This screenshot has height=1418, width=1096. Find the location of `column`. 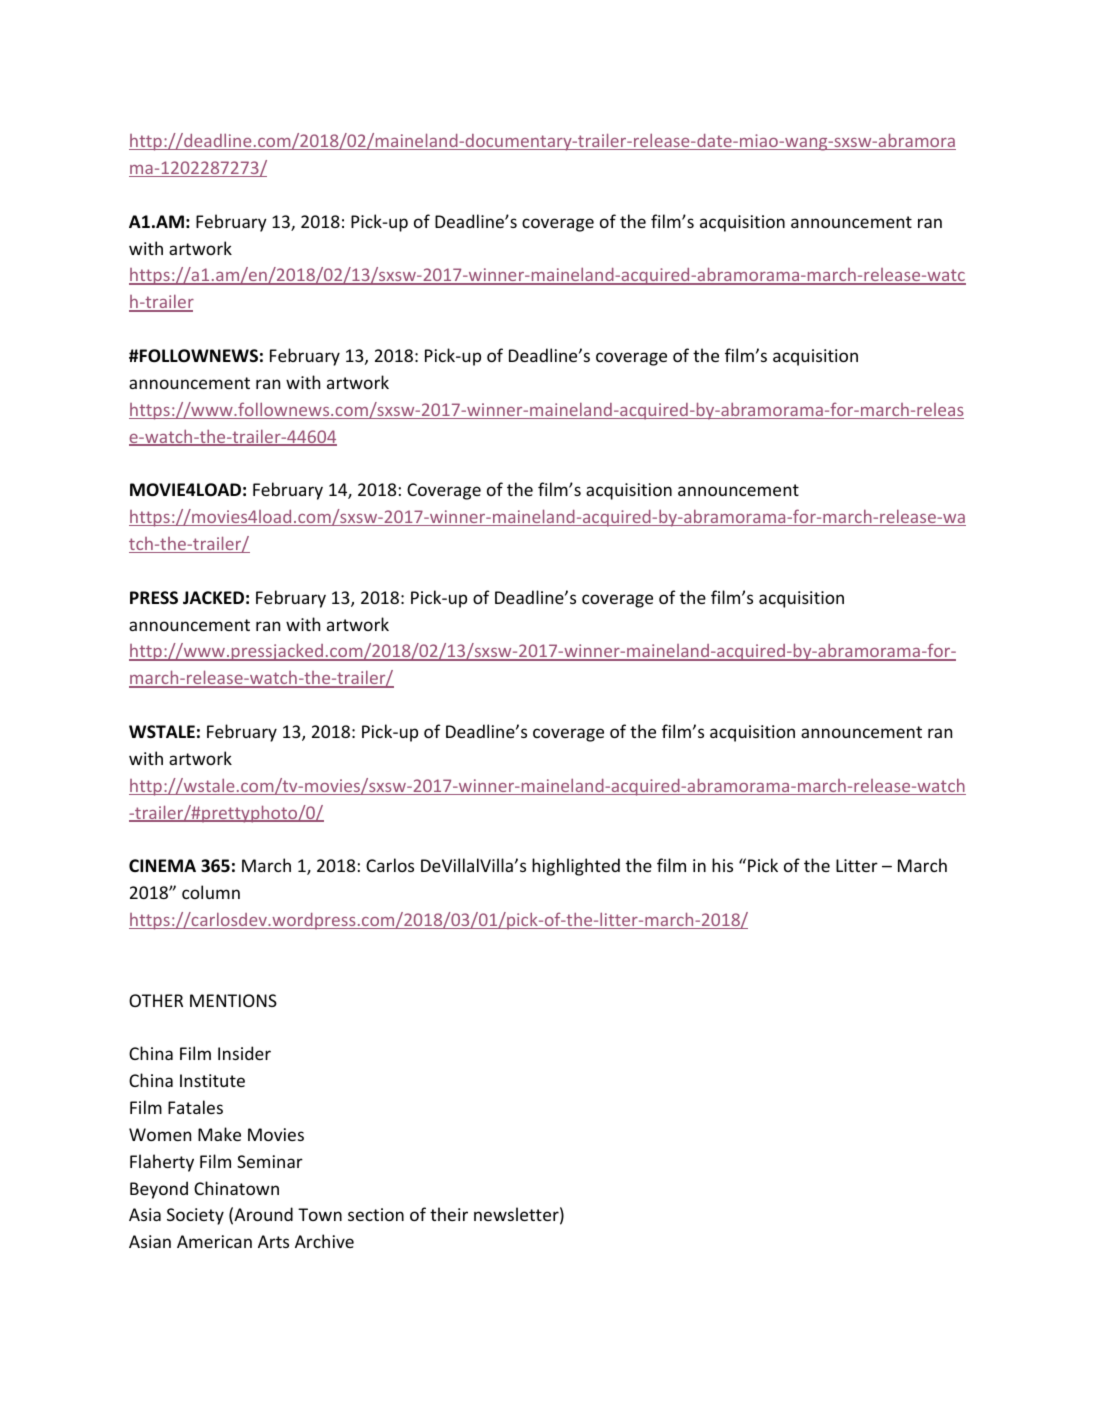

column is located at coordinates (211, 892).
